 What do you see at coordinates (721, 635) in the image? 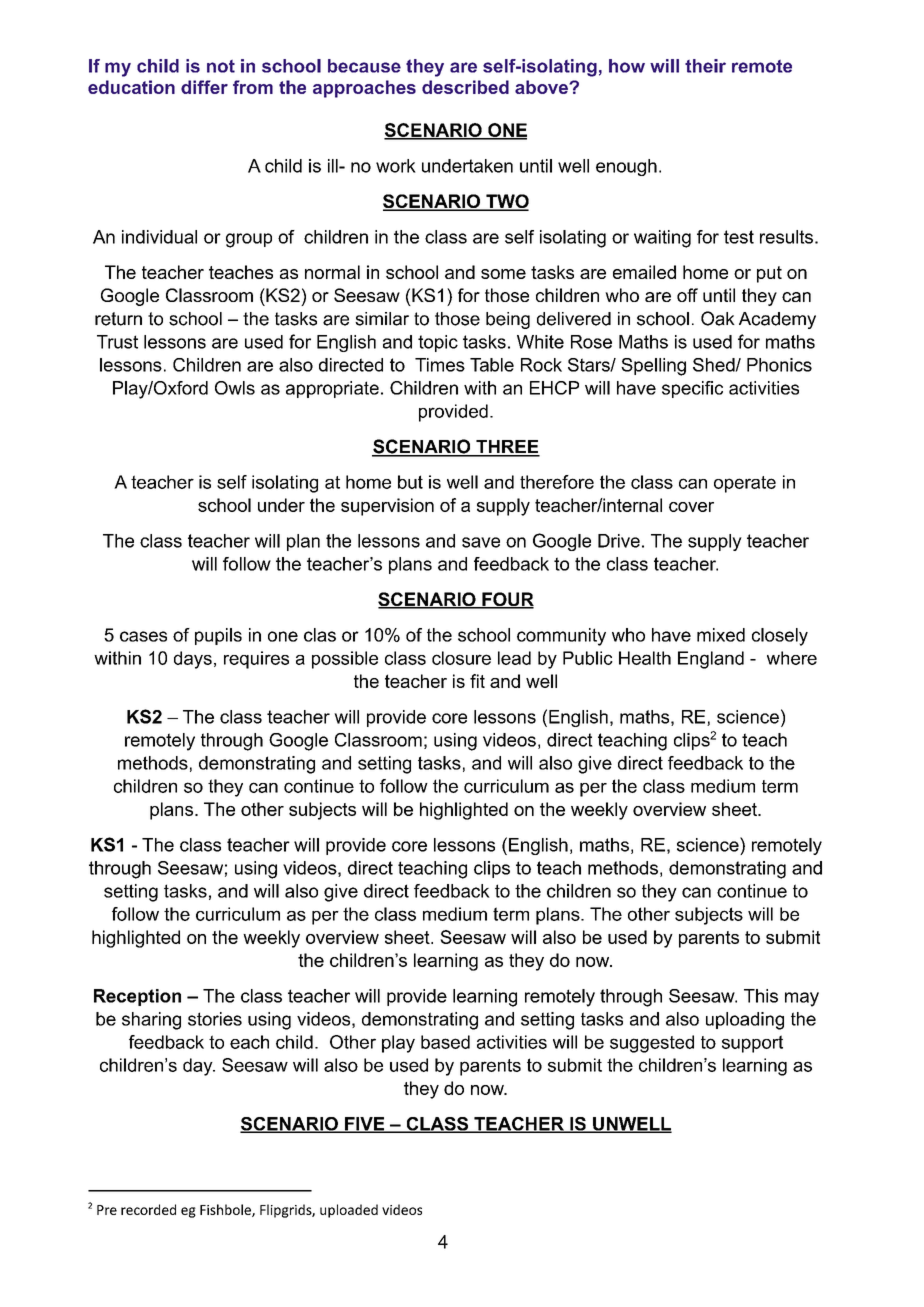
I see `mixed` at bounding box center [721, 635].
